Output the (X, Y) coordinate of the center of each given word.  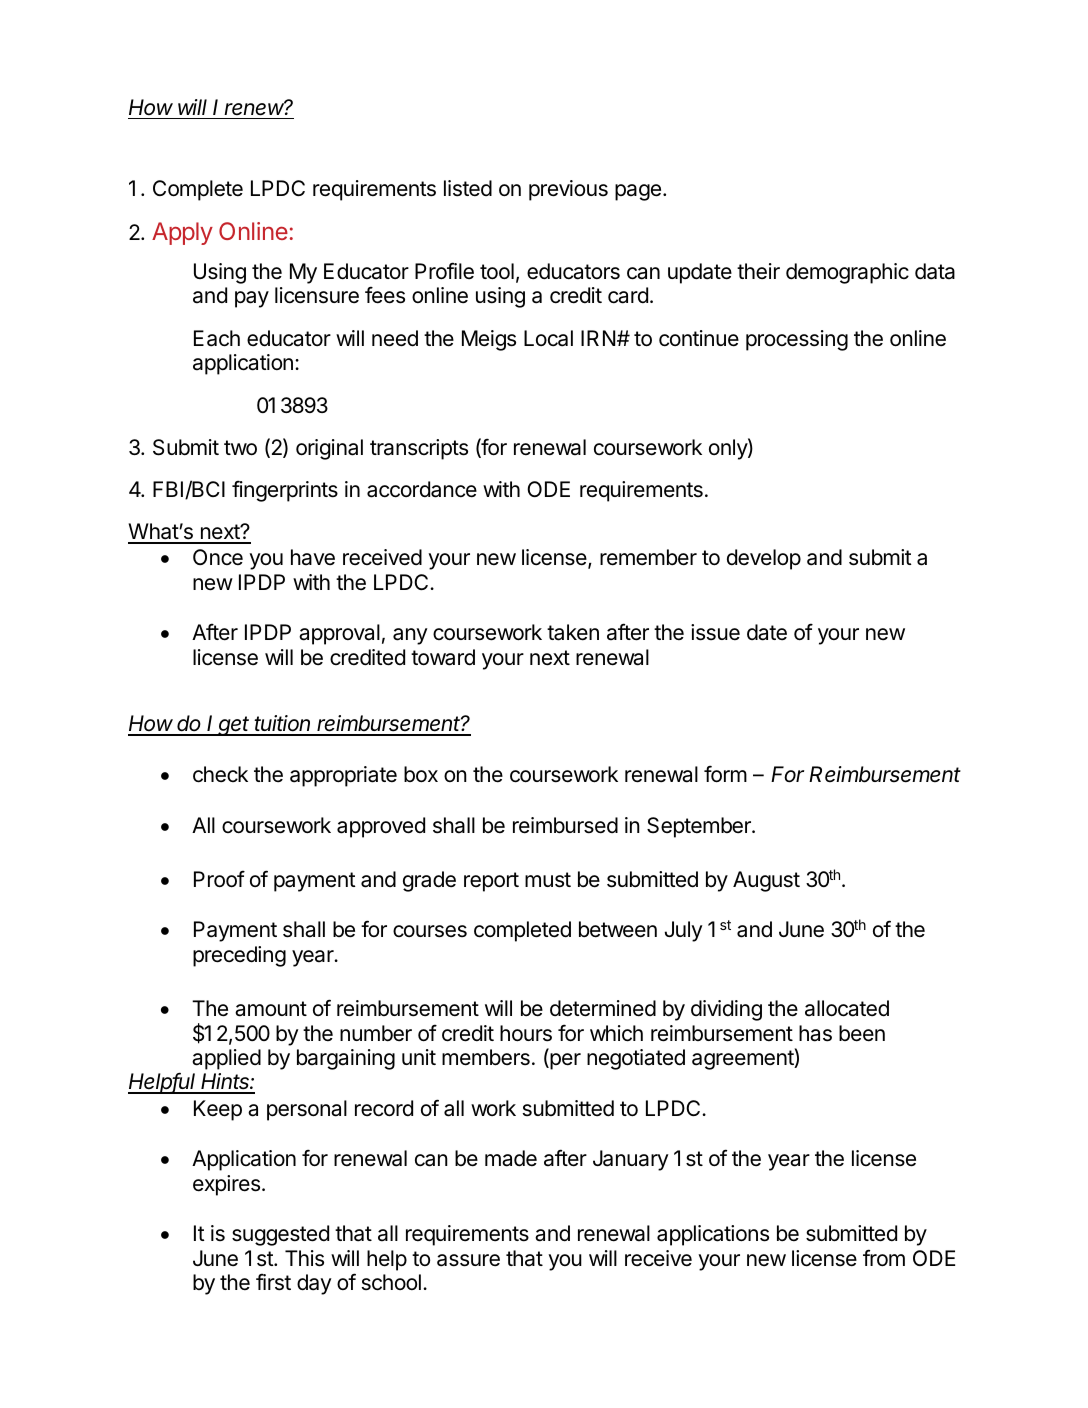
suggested (280, 1235)
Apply (182, 233)
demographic (847, 273)
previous (568, 190)
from (884, 1258)
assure (468, 1260)
